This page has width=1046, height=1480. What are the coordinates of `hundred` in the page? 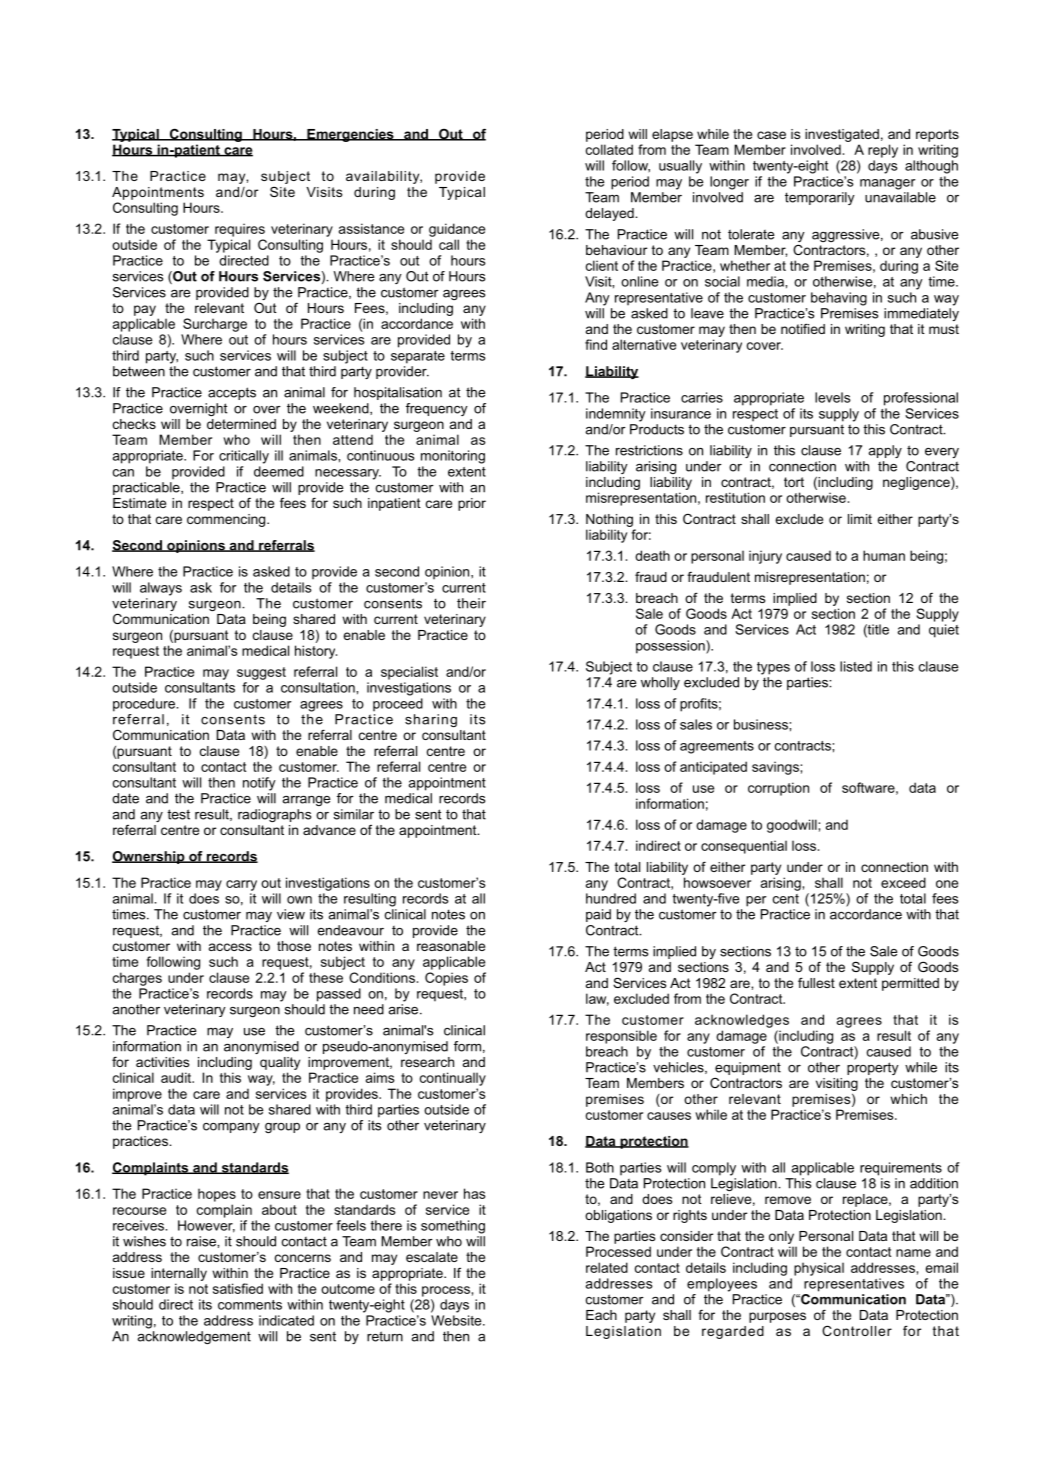 It's located at (611, 898).
